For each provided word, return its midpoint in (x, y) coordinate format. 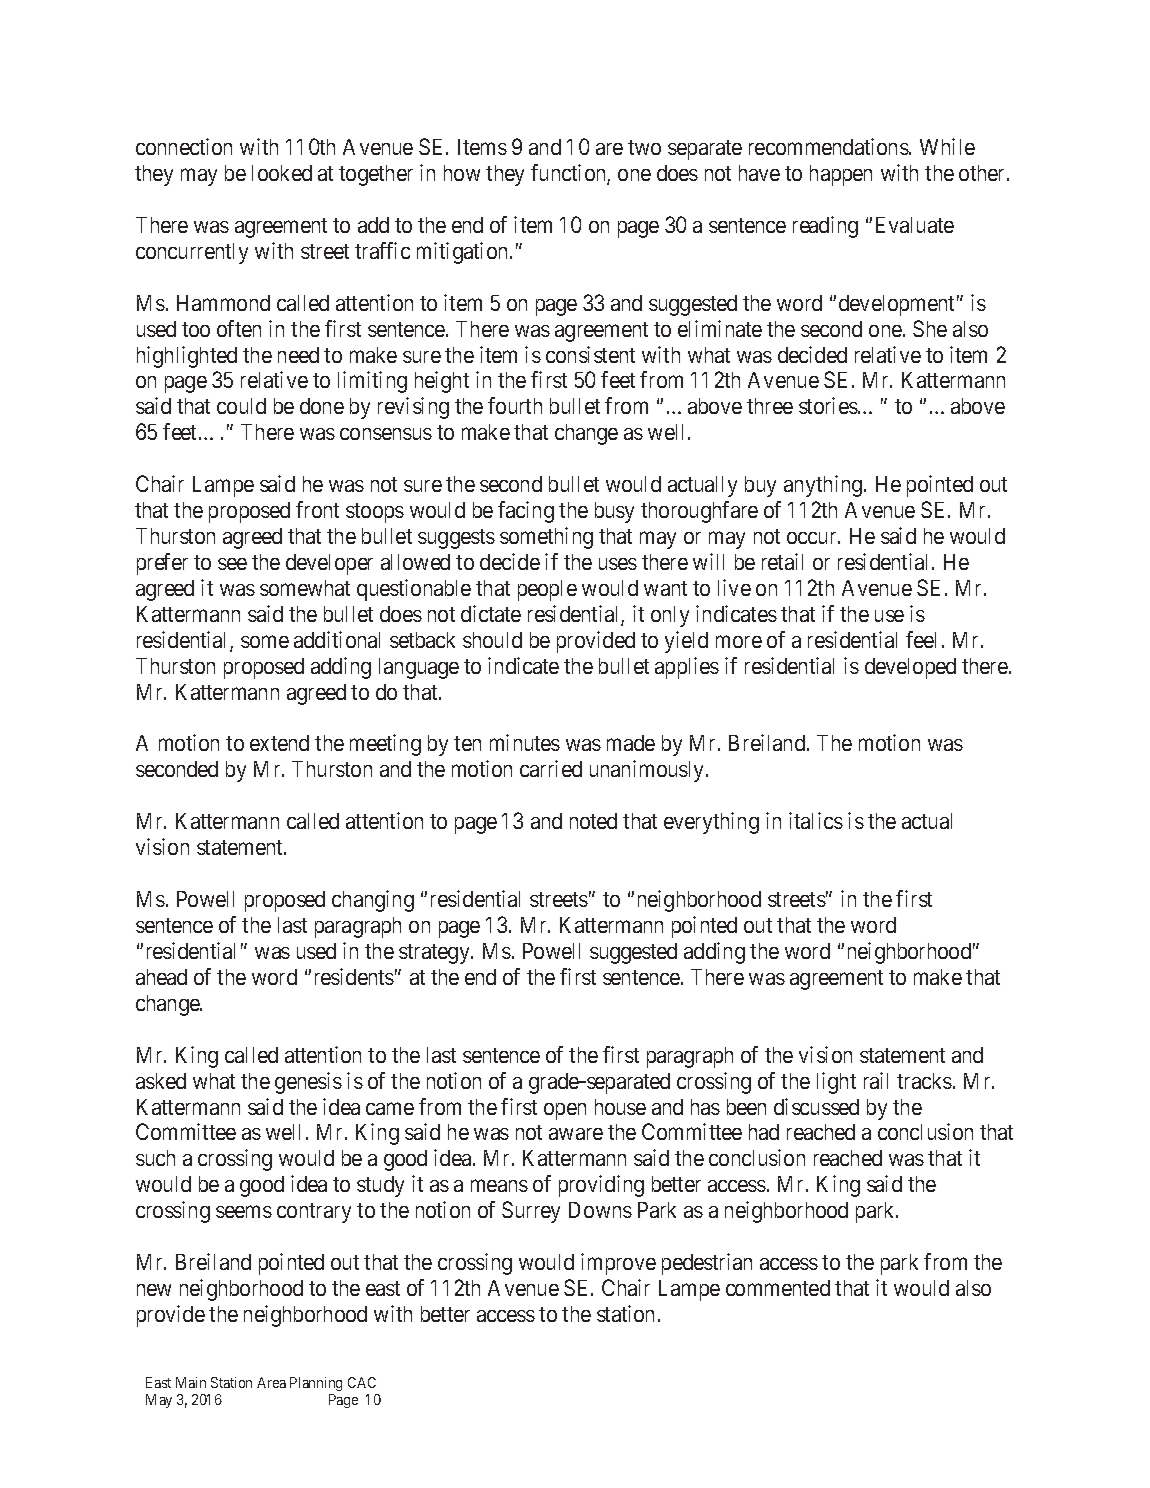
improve (618, 1264)
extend (279, 743)
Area (271, 1382)
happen (841, 175)
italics (816, 820)
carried (551, 768)
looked (282, 173)
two (644, 147)
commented (778, 1288)
